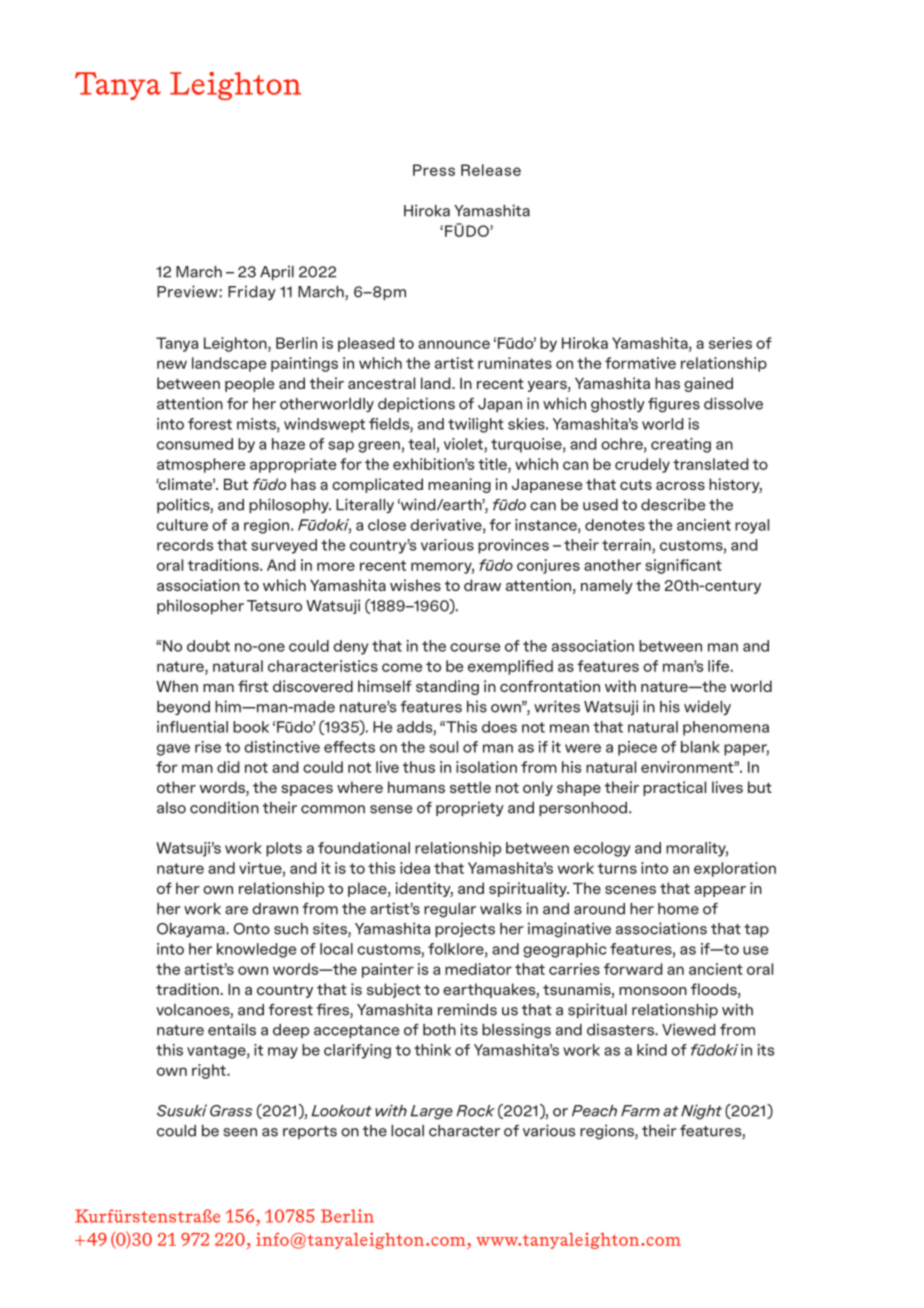 The image size is (924, 1308). I want to click on Release, so click(491, 170).
